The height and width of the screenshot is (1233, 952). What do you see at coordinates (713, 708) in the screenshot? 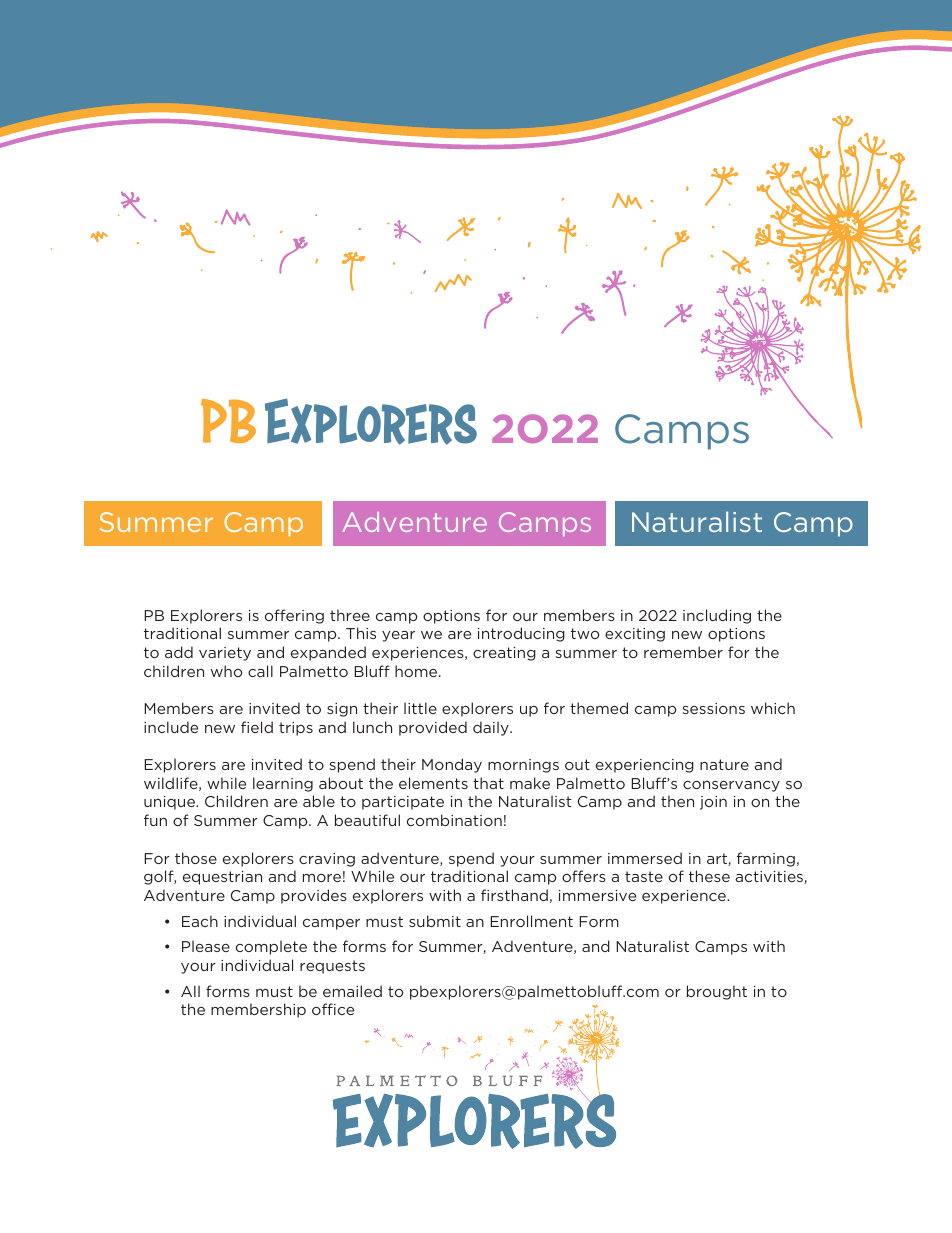
I see `sessions` at bounding box center [713, 708].
